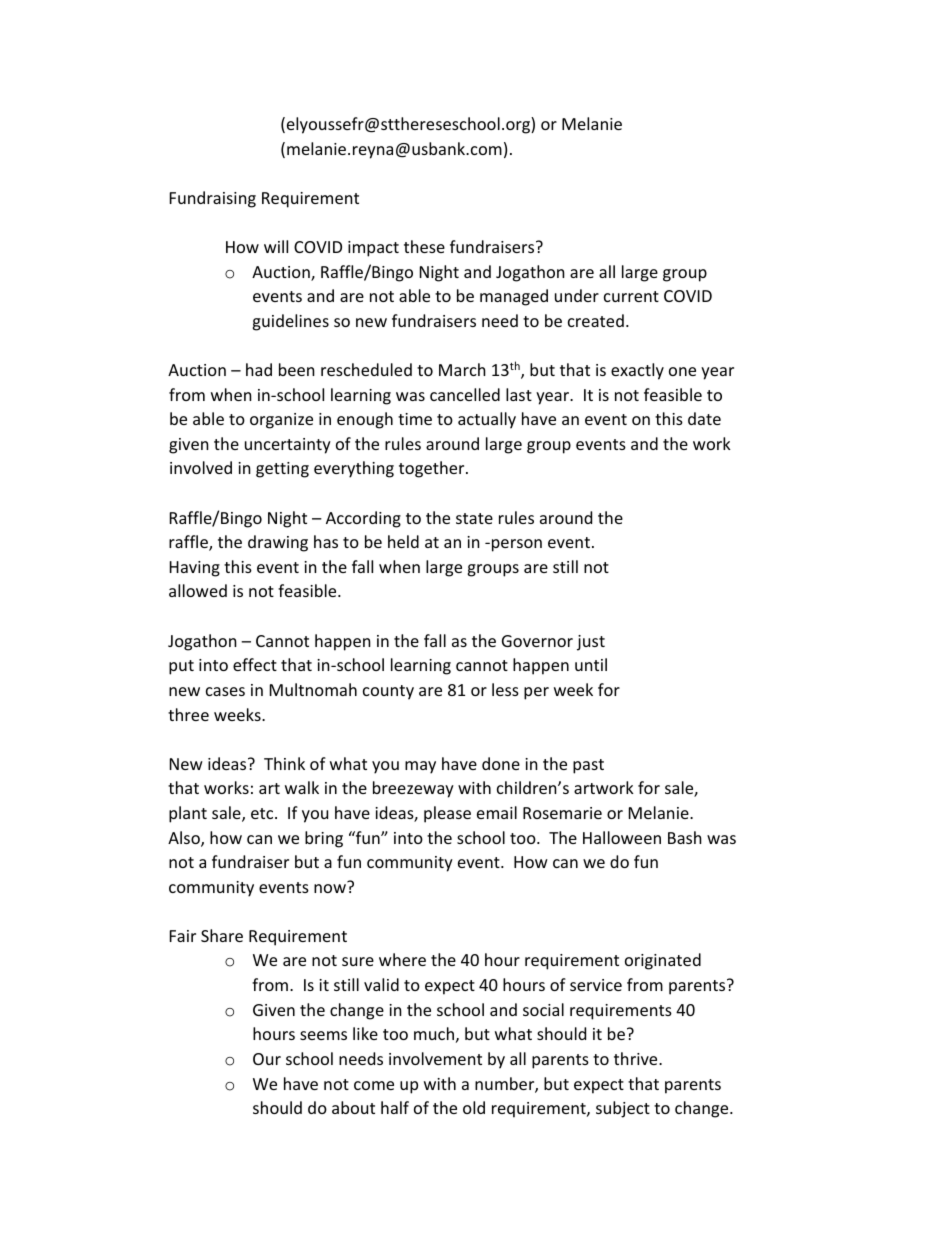 The height and width of the screenshot is (1233, 952). I want to click on cancelled, so click(465, 394).
